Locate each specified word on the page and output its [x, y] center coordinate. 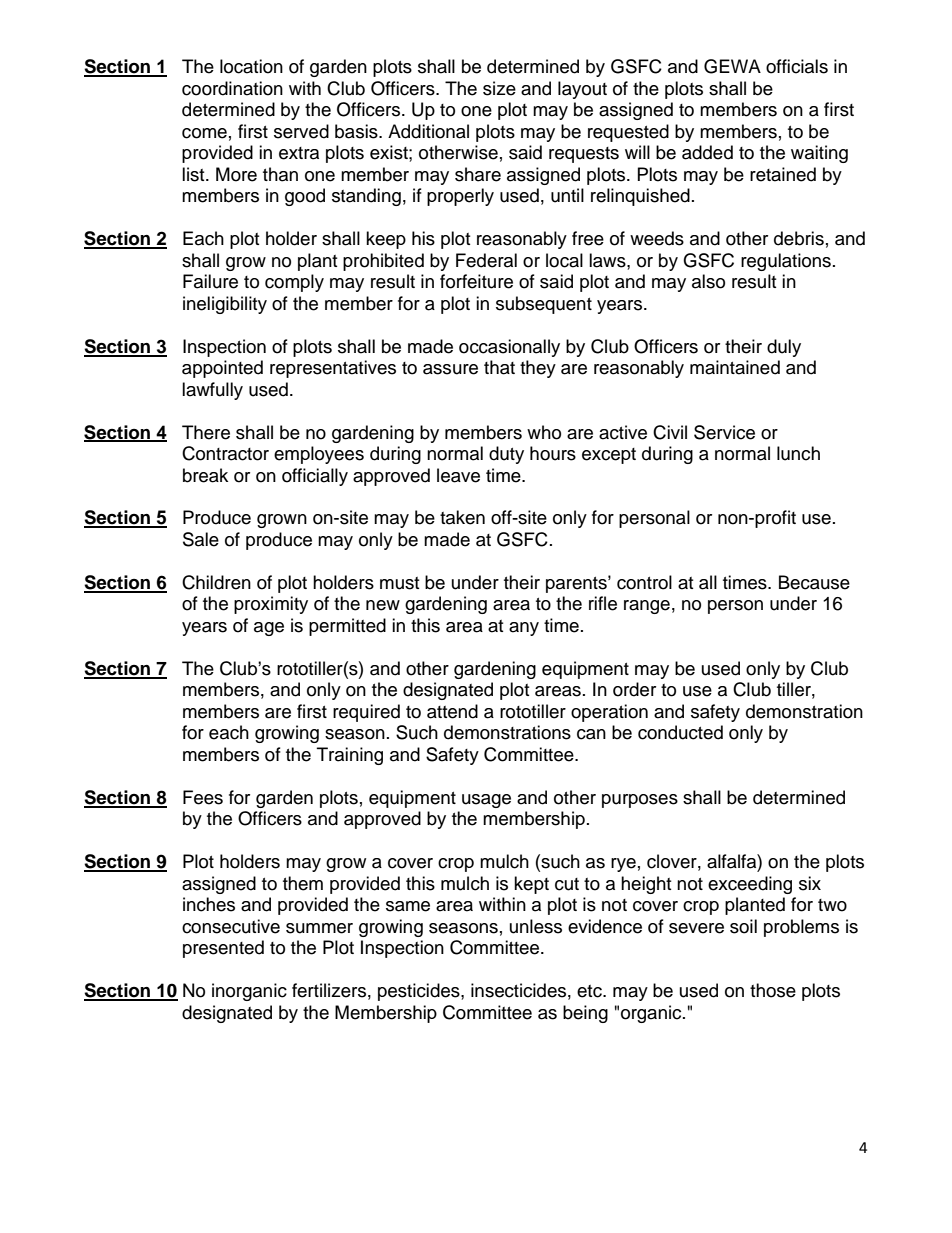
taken [462, 517]
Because [814, 582]
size [499, 88]
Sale [201, 539]
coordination [232, 88]
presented [223, 949]
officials [797, 66]
